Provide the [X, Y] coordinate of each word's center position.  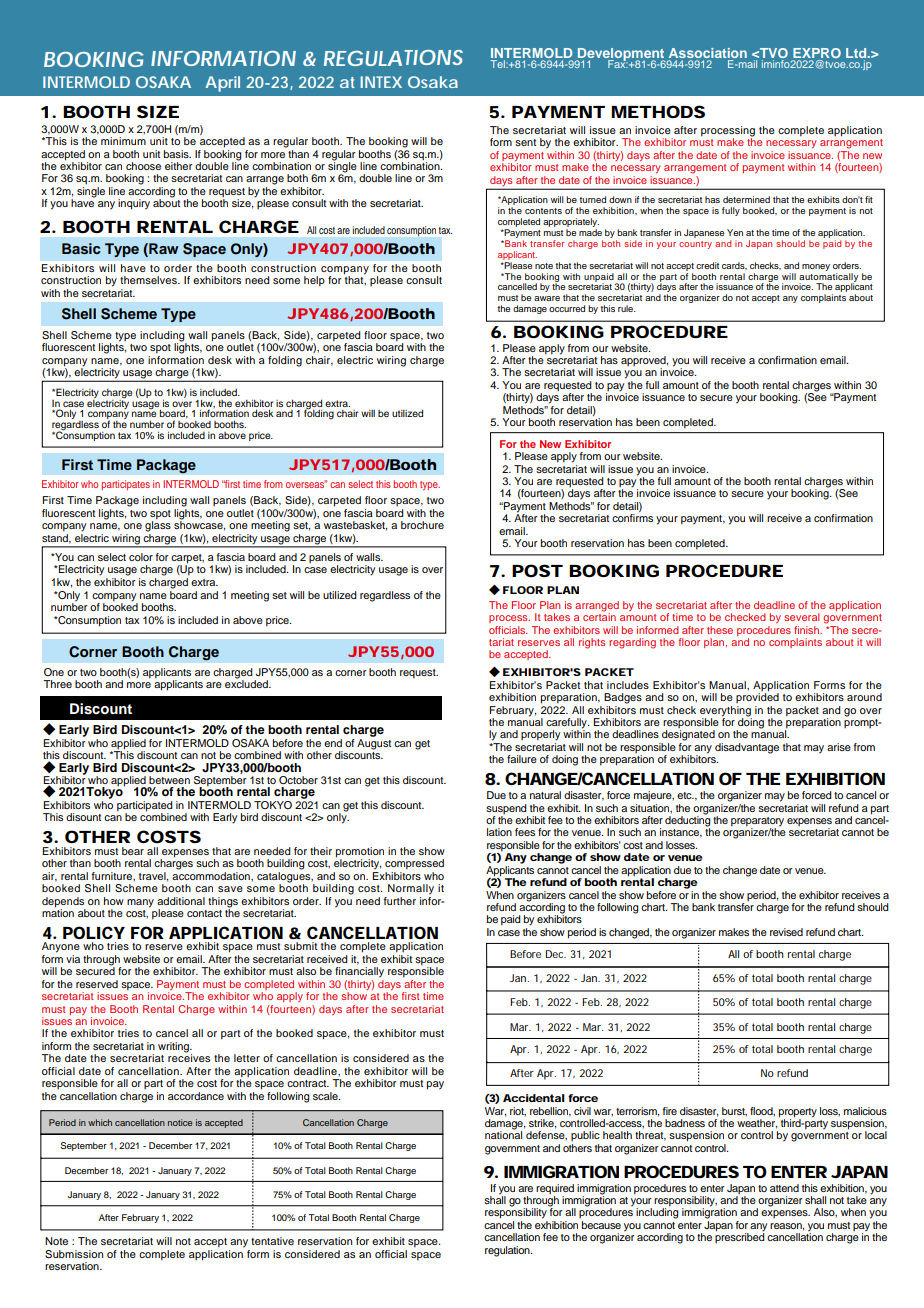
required [555, 1189]
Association [708, 53]
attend [784, 1188]
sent [525, 142]
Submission [74, 1254]
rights [592, 643]
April [222, 84]
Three [57, 684]
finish [808, 630]
